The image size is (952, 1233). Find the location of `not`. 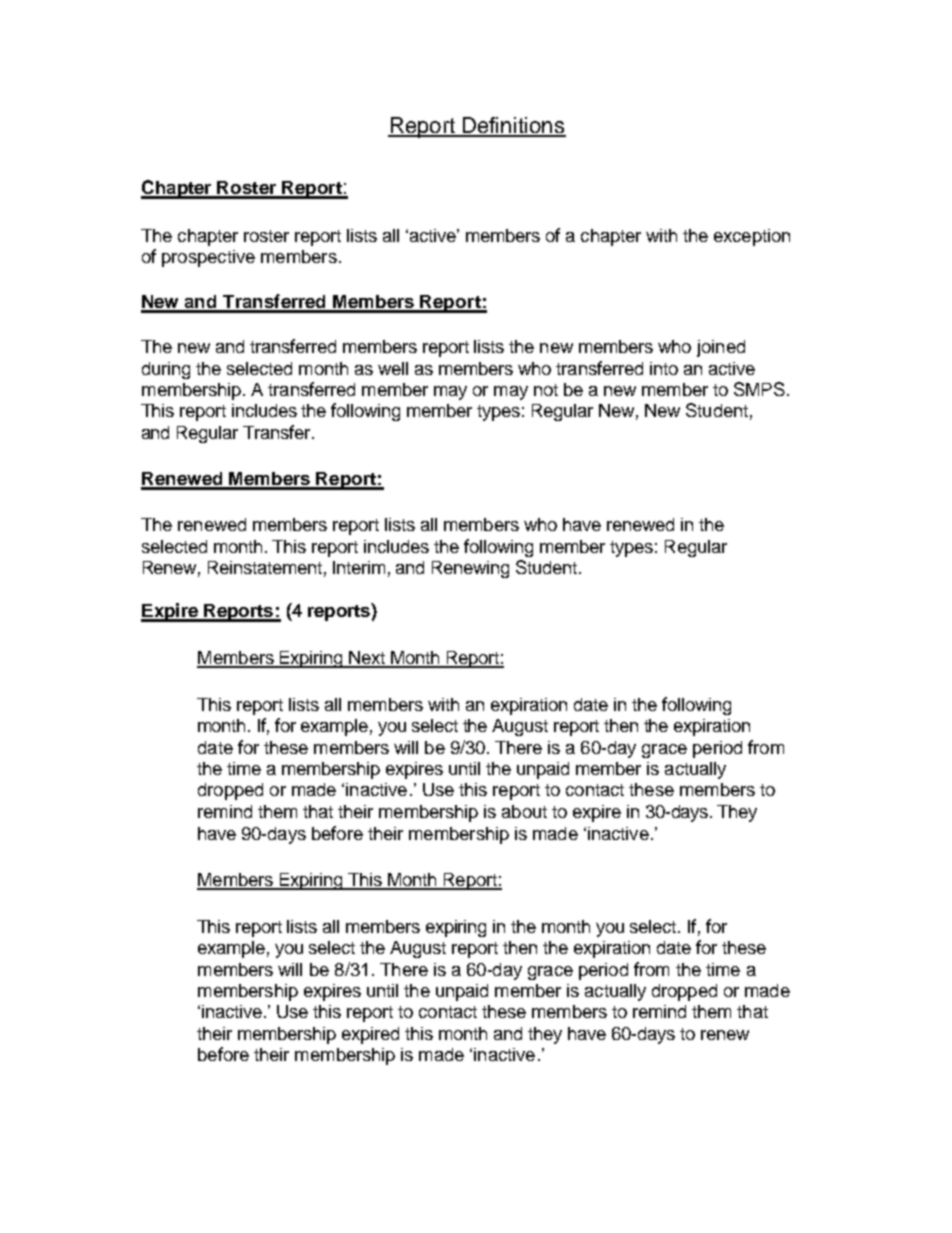

not is located at coordinates (546, 390).
